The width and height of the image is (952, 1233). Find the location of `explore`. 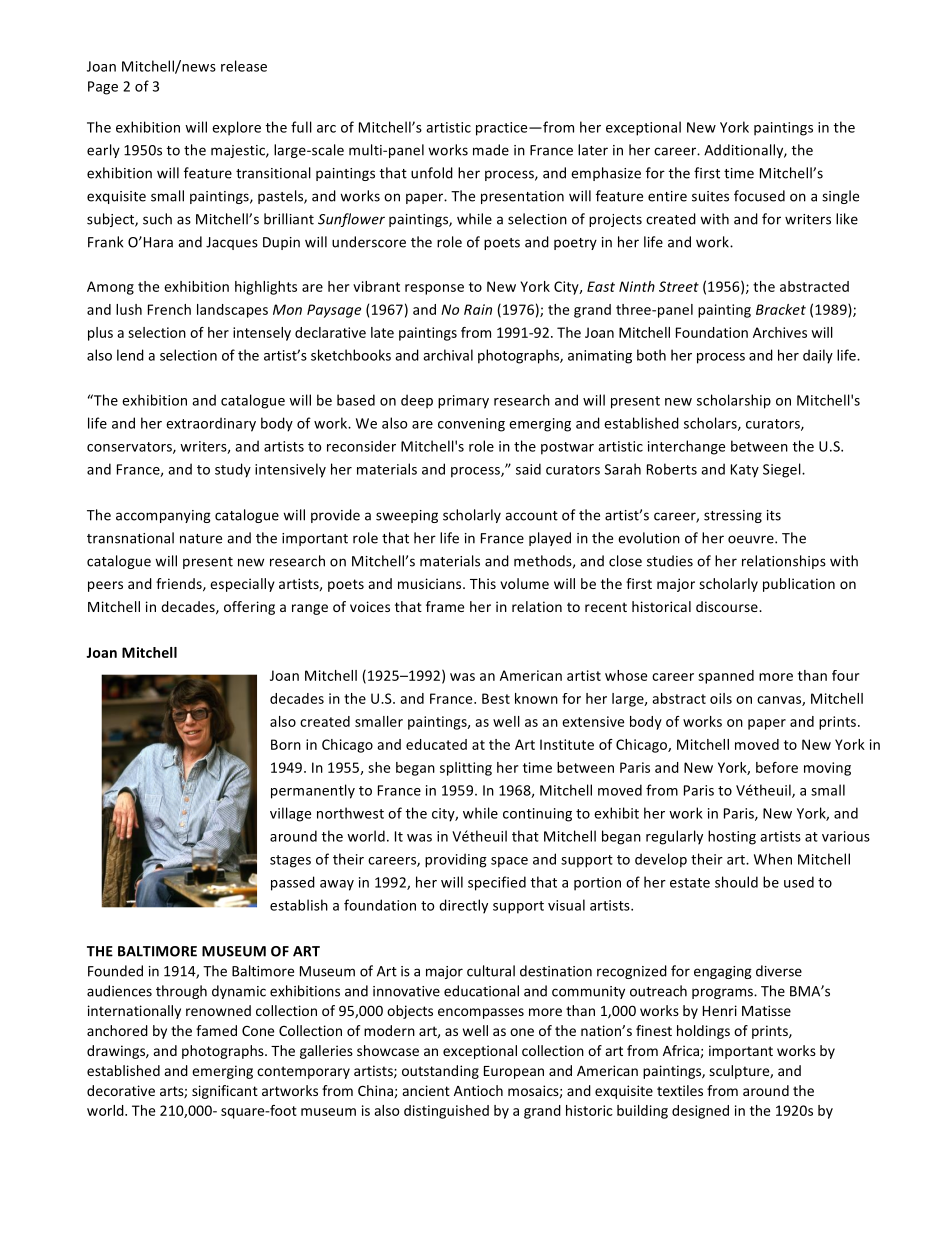

explore is located at coordinates (236, 128).
